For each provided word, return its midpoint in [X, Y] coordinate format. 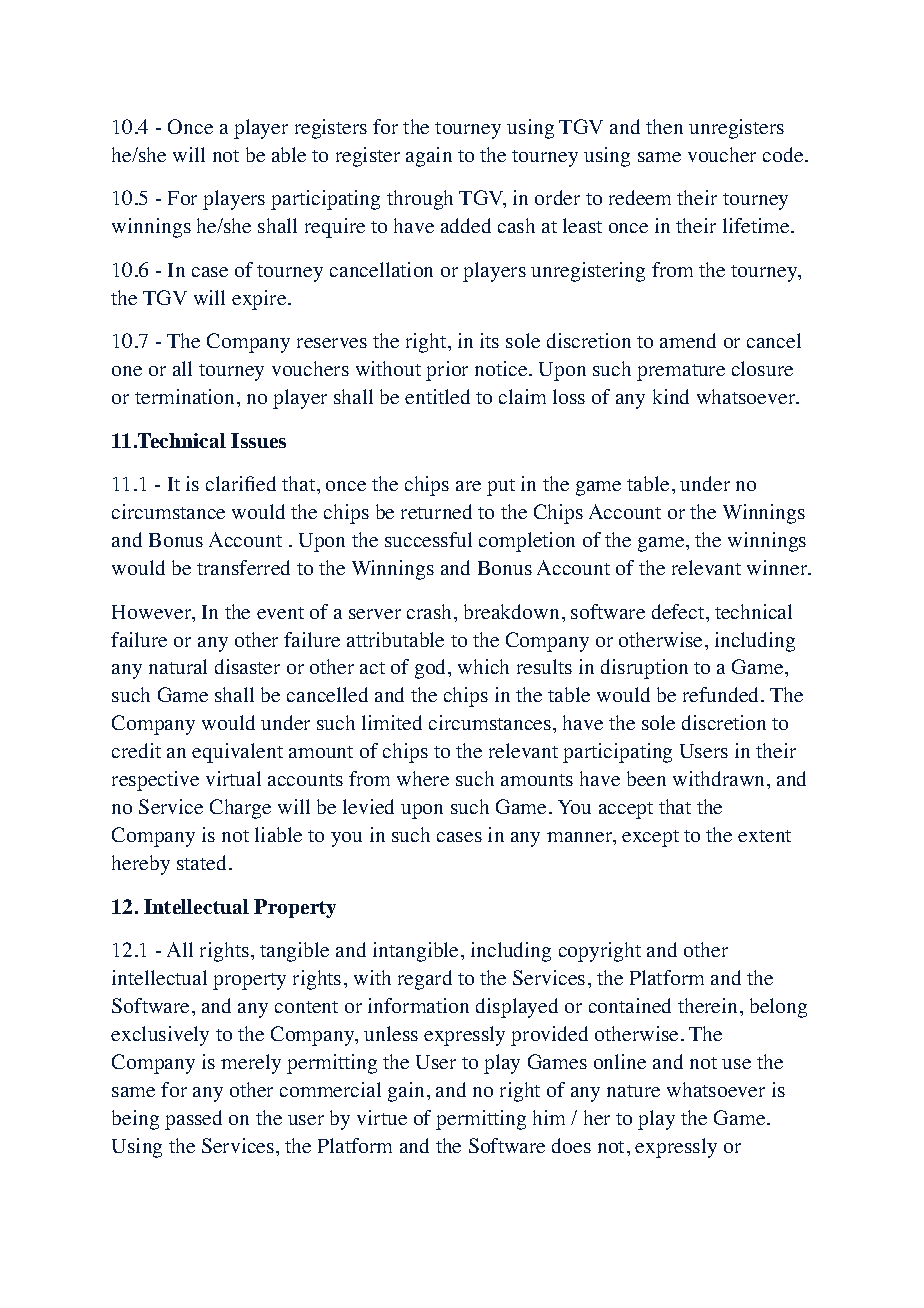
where [423, 778]
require [335, 228]
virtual [233, 778]
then [664, 126]
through [420, 200]
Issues [258, 440]
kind [671, 396]
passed [193, 1120]
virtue [382, 1117]
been [646, 778]
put [501, 487]
